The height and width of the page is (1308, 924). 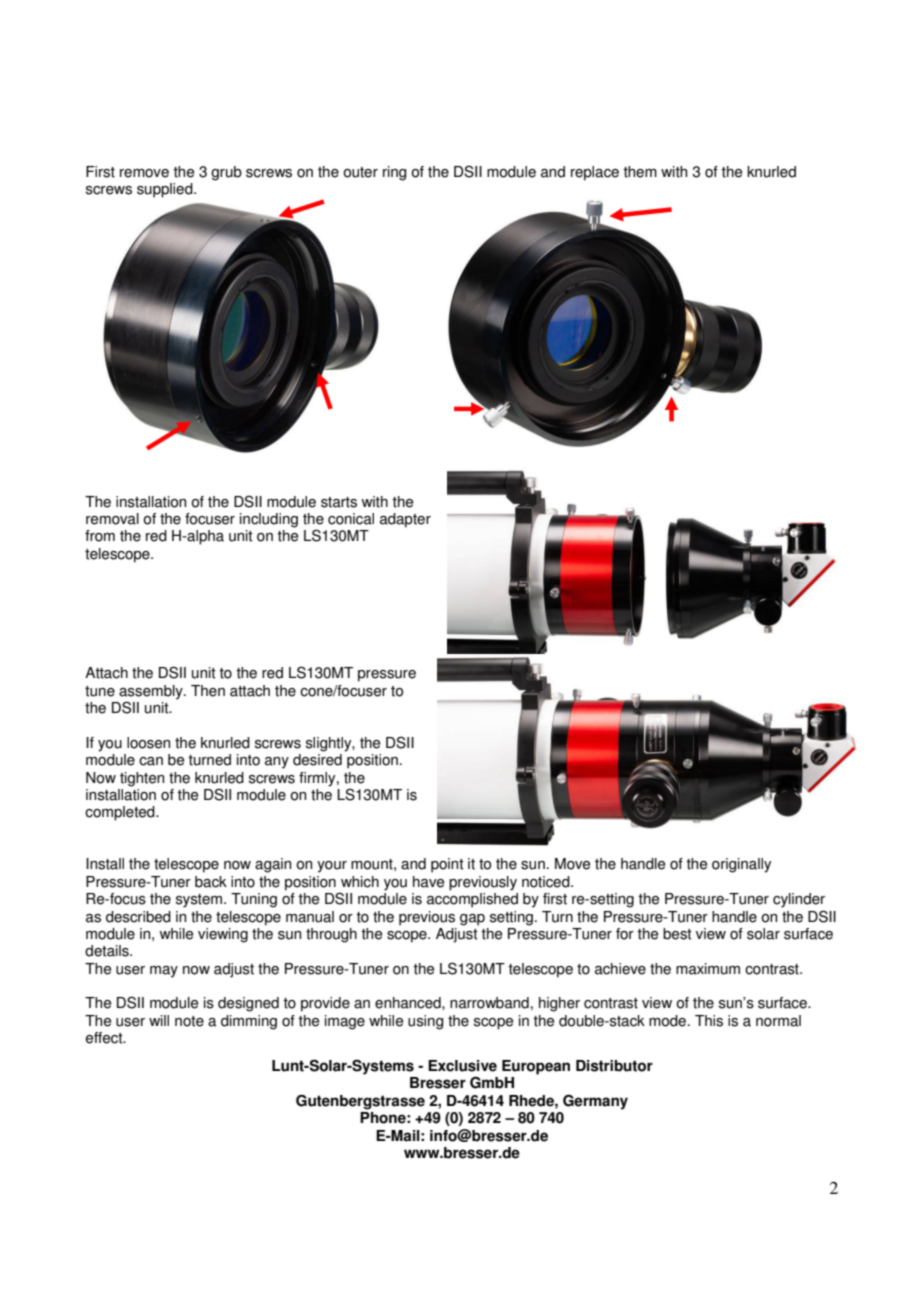 What do you see at coordinates (166, 190) in the page?
I see `supplied` at bounding box center [166, 190].
